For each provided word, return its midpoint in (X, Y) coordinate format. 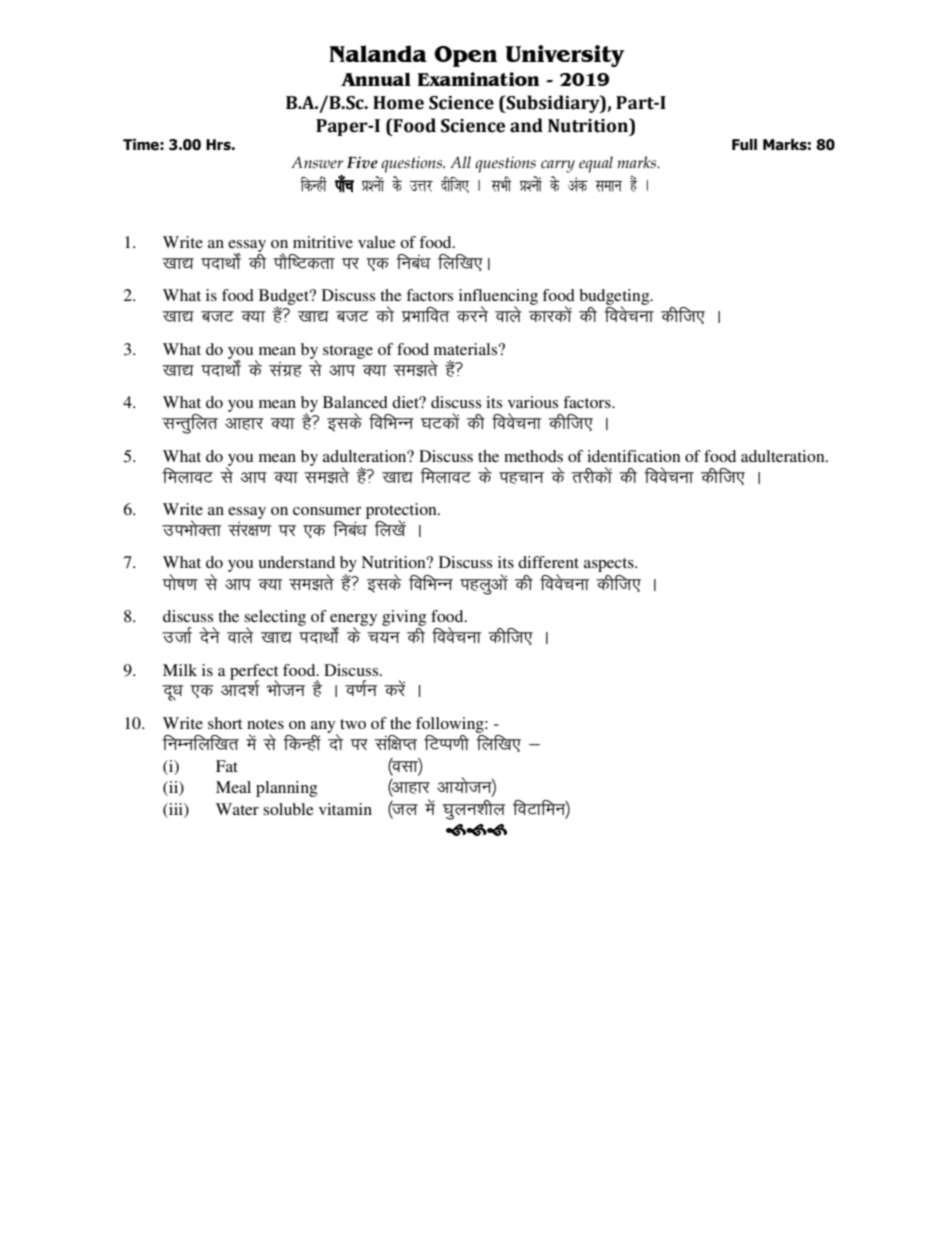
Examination (479, 79)
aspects (610, 565)
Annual (376, 79)
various (533, 402)
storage (348, 352)
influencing (498, 298)
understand (297, 562)
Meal (233, 787)
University (565, 56)
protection (402, 512)
